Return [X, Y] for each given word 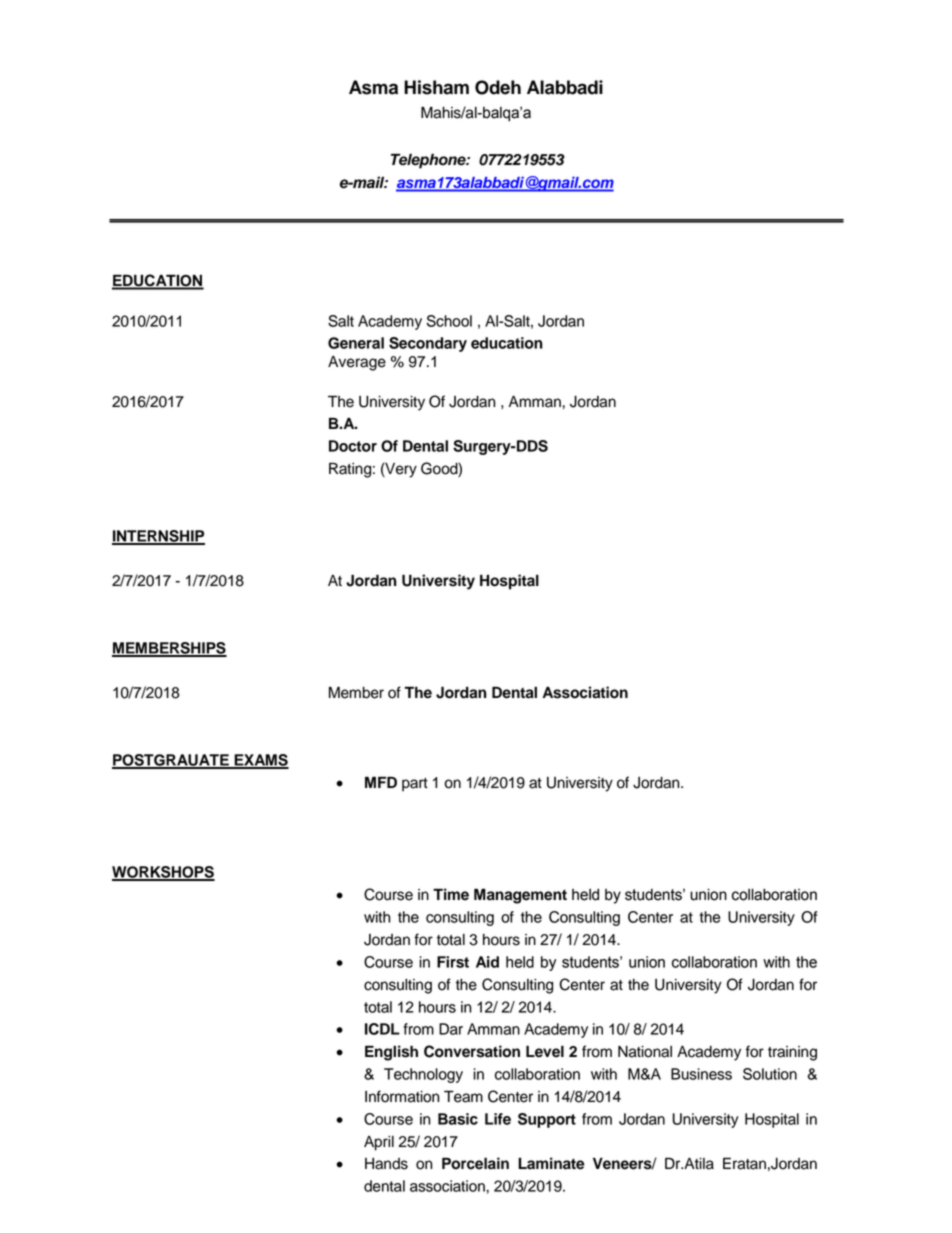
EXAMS [260, 761]
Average [357, 363]
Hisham [436, 87]
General [356, 343]
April [379, 1143]
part [415, 785]
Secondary [428, 344]
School [449, 321]
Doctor [353, 446]
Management [520, 896]
